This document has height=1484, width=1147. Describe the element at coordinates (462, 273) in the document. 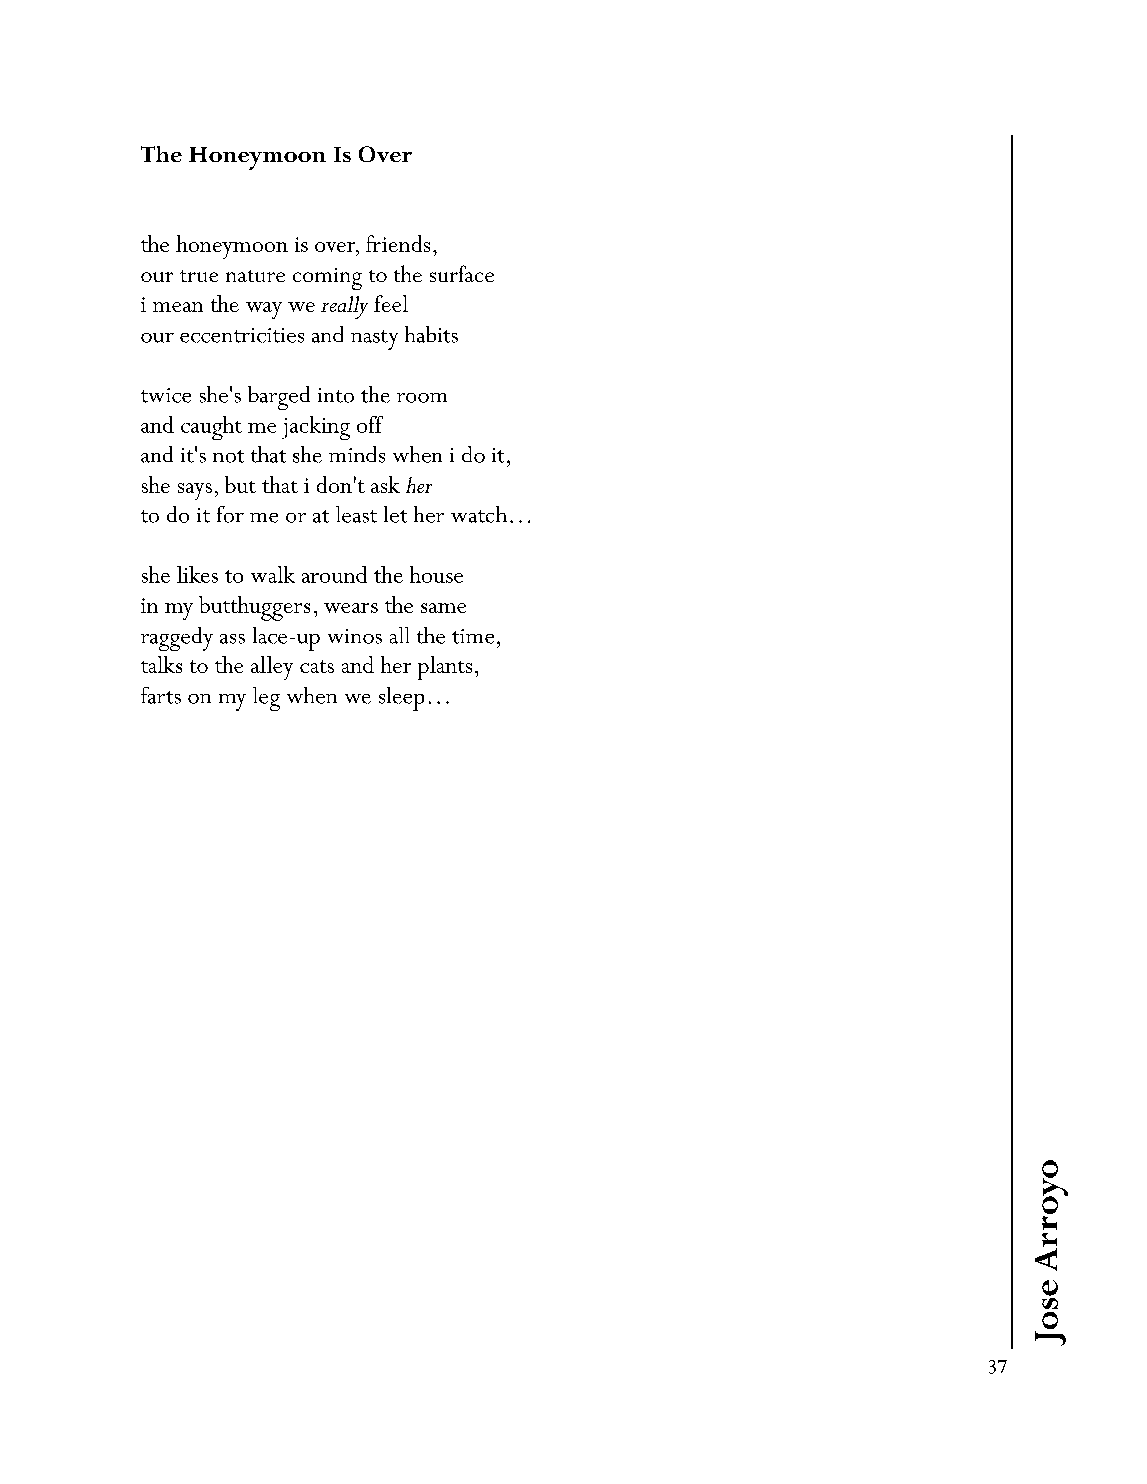

I see `surface` at that location.
